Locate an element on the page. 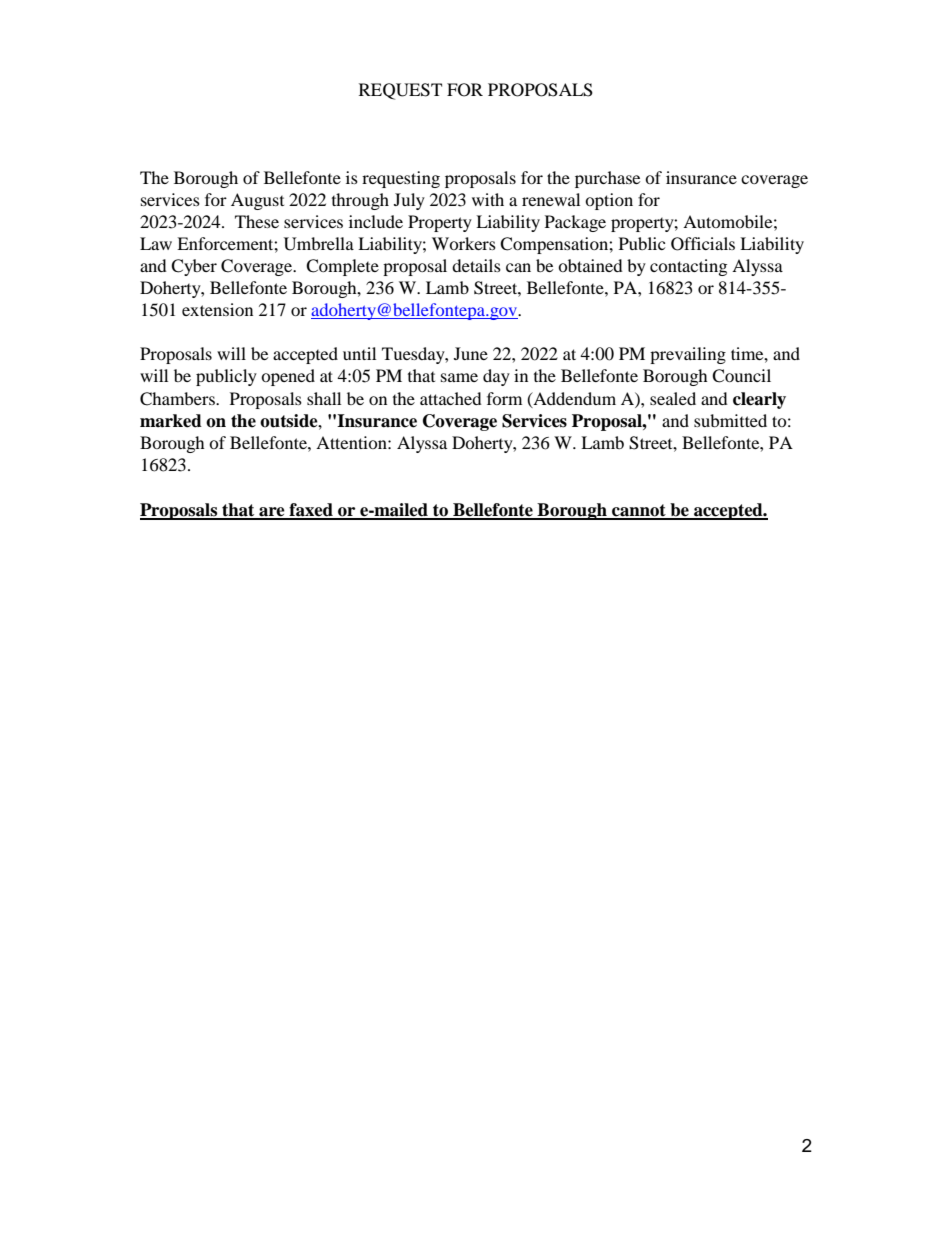 Image resolution: width=952 pixels, height=1233 pixels. with is located at coordinates (488, 199).
